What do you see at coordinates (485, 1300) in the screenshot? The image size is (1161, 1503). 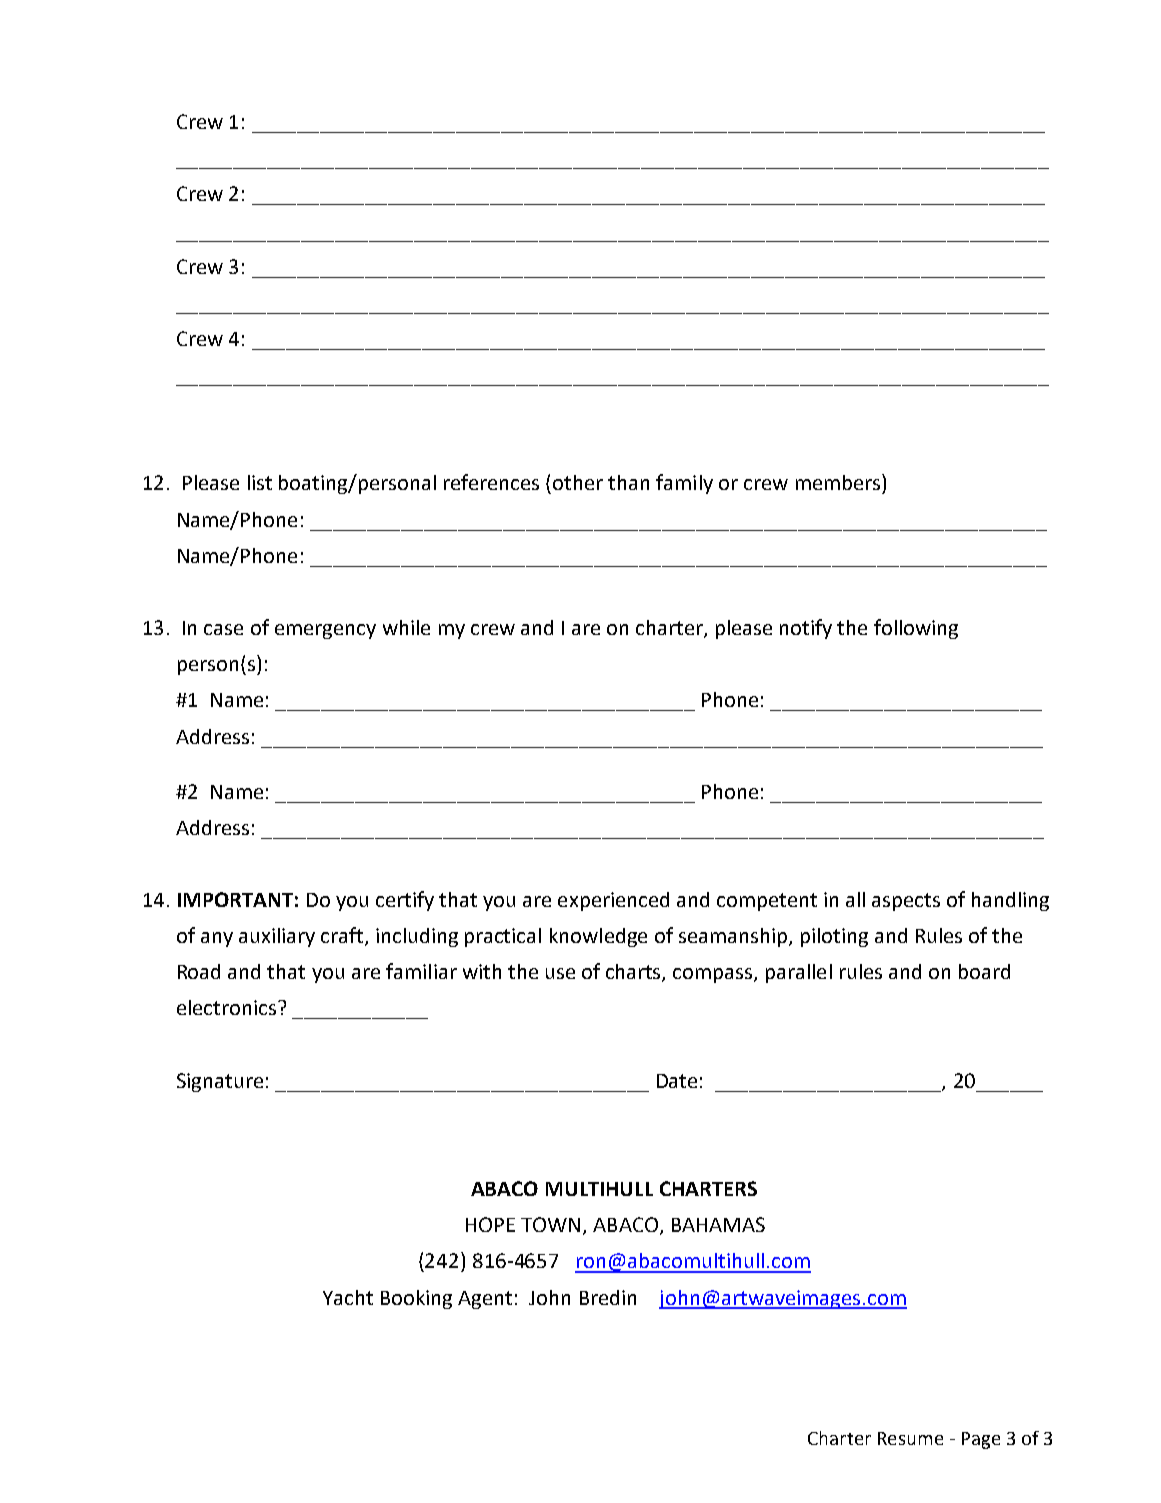 I see `Agent` at bounding box center [485, 1300].
